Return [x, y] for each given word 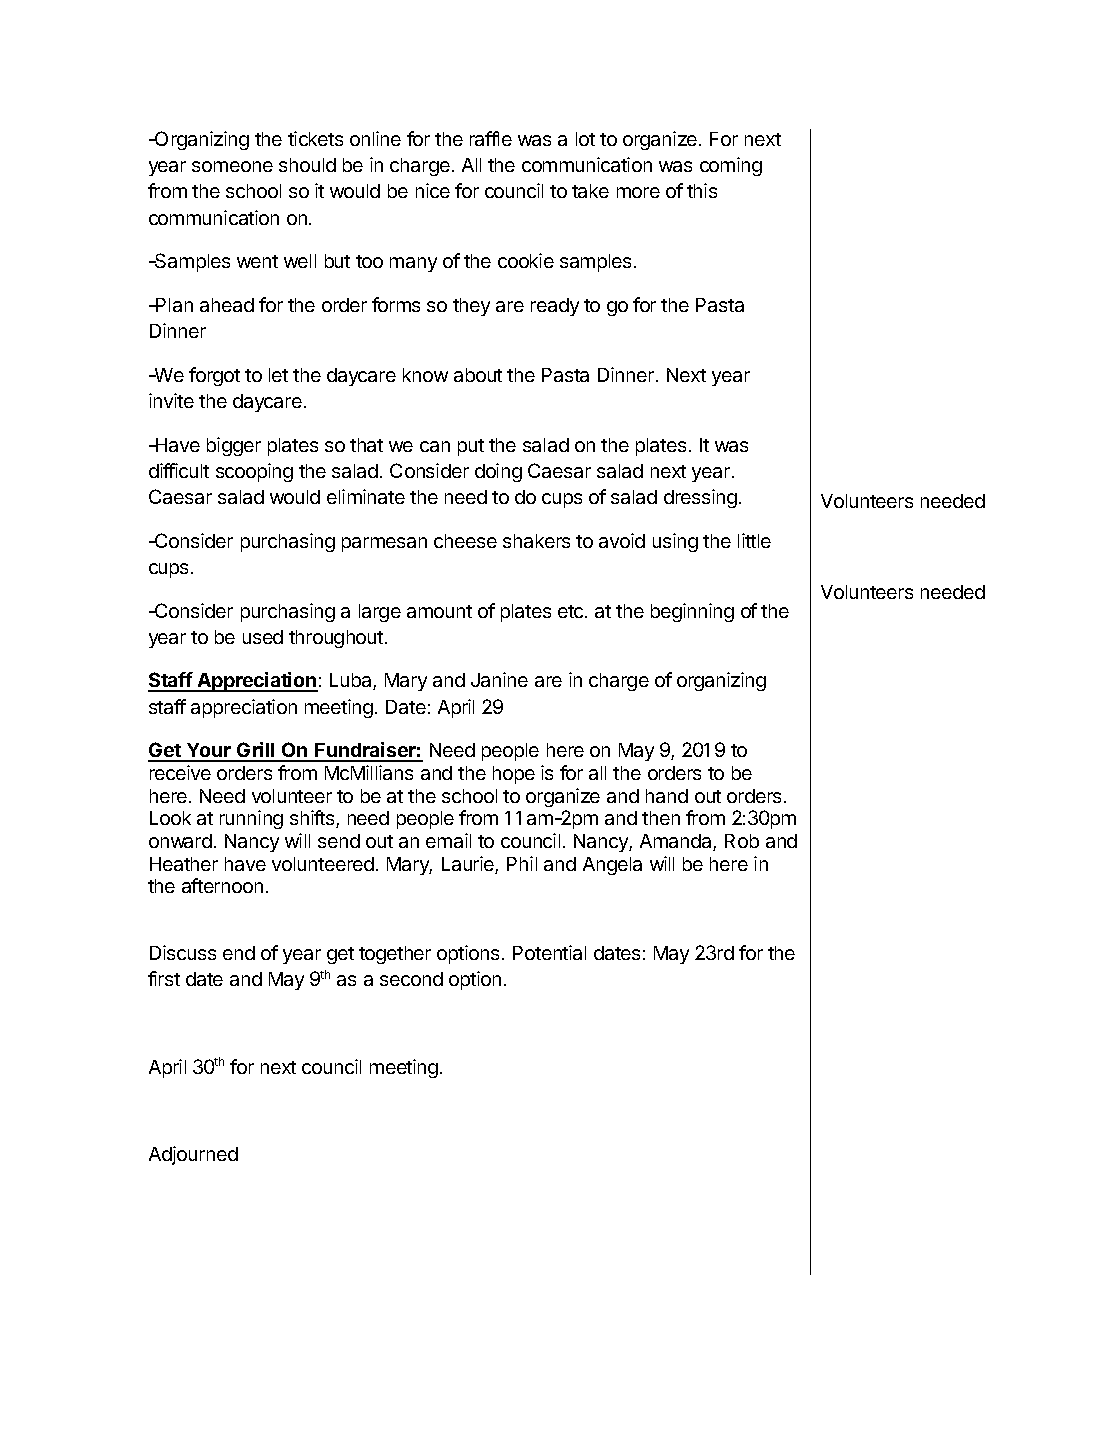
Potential [549, 952]
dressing [700, 498]
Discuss [183, 952]
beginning [692, 612]
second [411, 979]
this [702, 190]
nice [433, 190]
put [471, 447]
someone [232, 166]
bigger [234, 446]
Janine [499, 679]
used [263, 637]
